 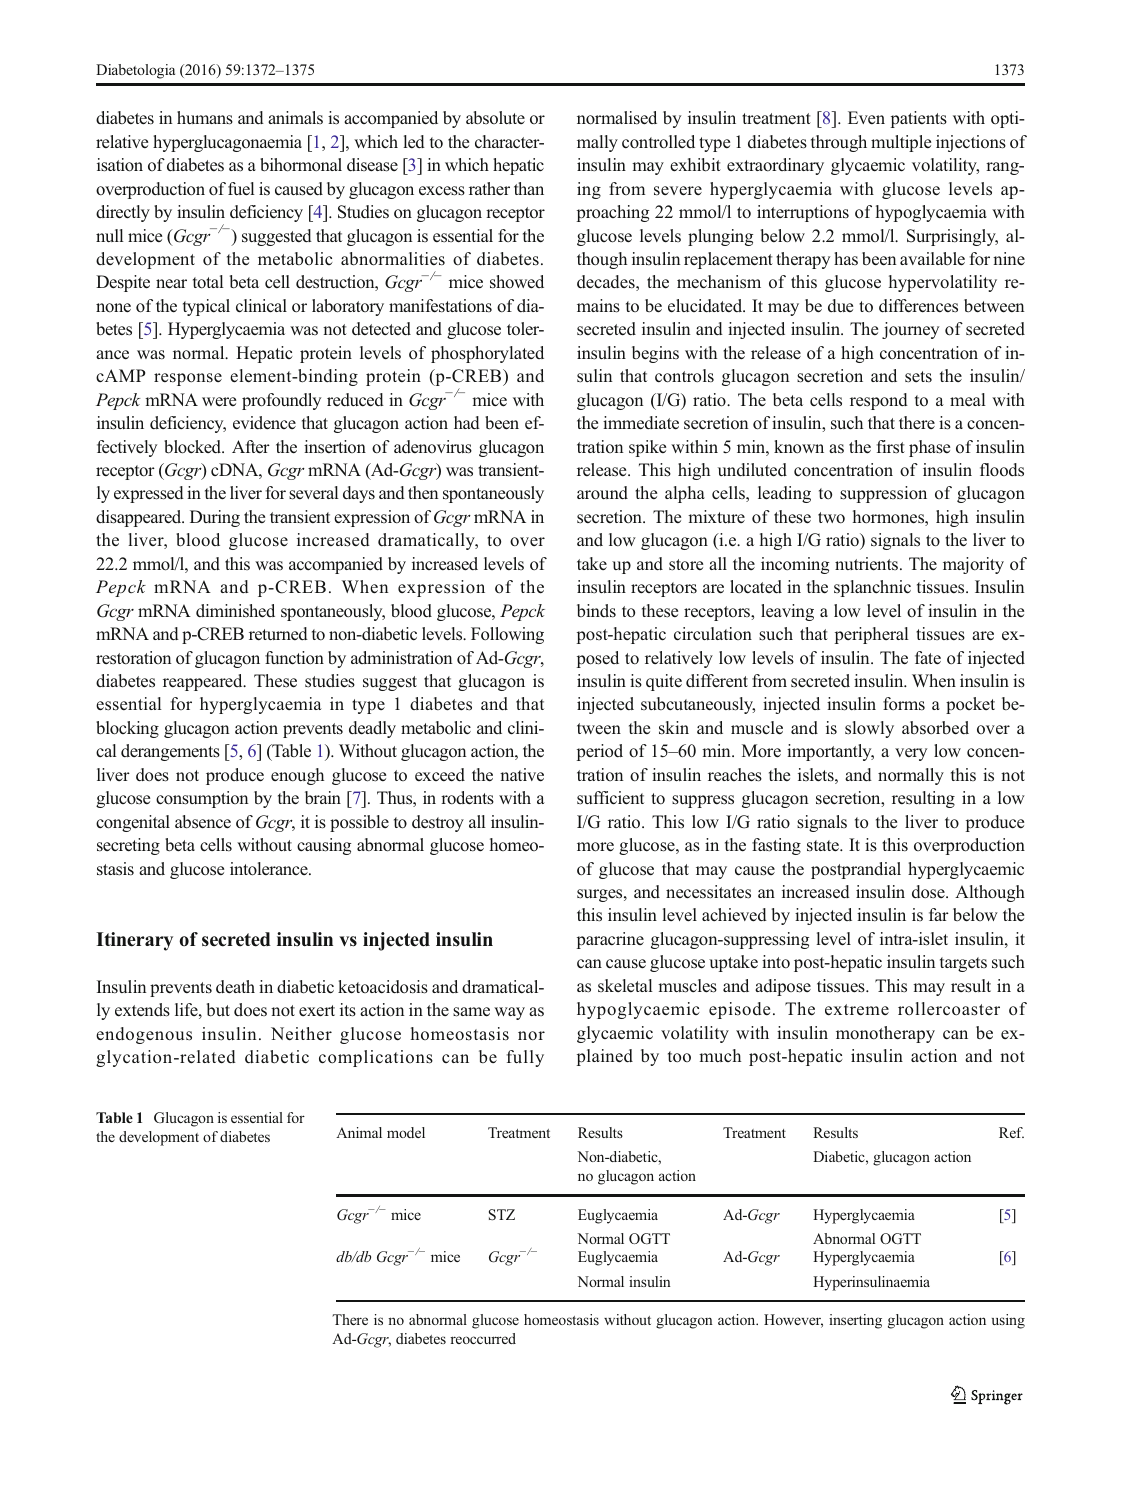 What do you see at coordinates (855, 1321) in the image?
I see `inserting` at bounding box center [855, 1321].
